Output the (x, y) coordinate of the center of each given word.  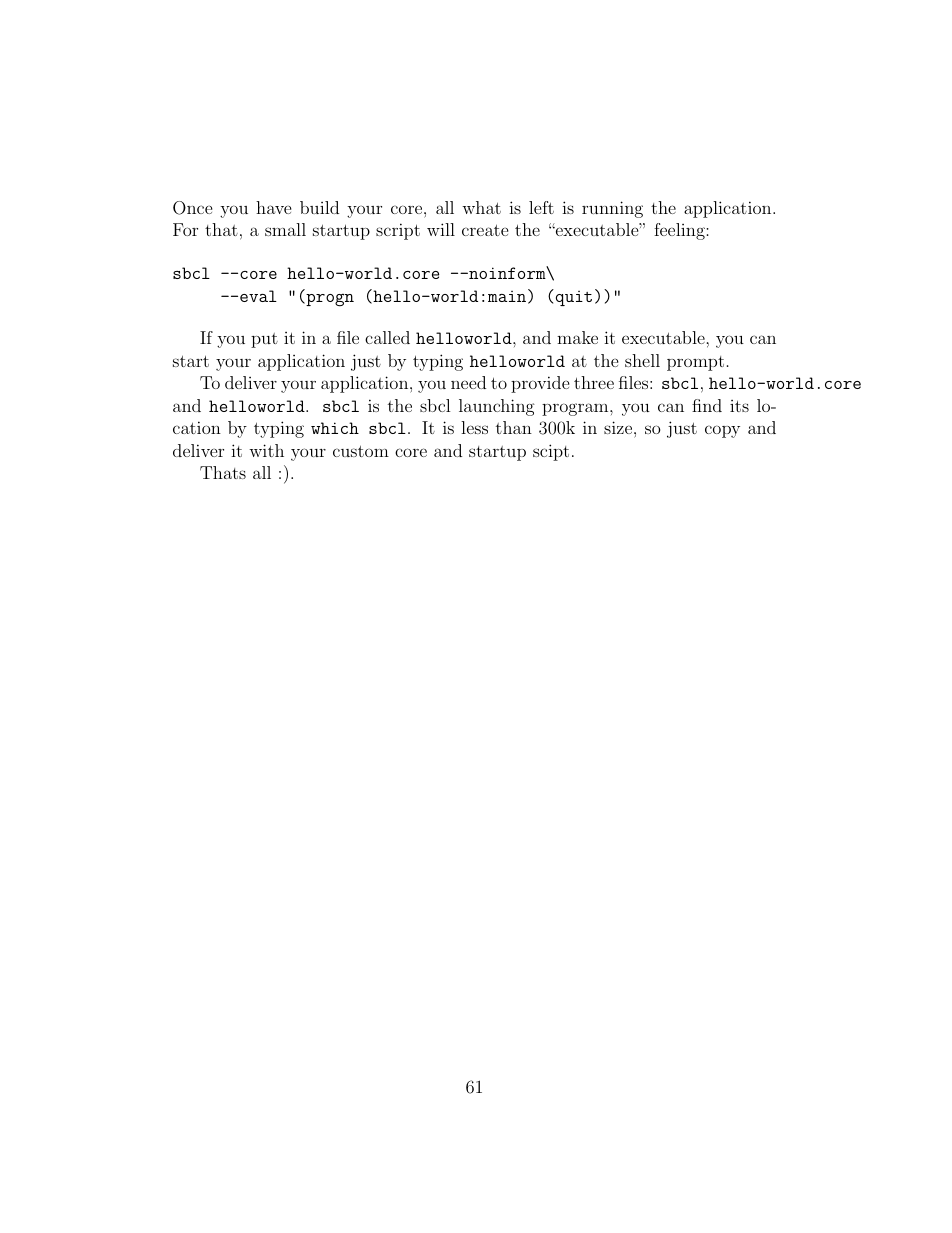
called (387, 337)
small (285, 229)
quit (574, 298)
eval (258, 296)
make (577, 337)
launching (497, 407)
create (485, 230)
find (707, 405)
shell (642, 360)
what (481, 207)
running (612, 209)
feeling (680, 231)
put (264, 340)
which (335, 428)
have (274, 207)
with (266, 450)
